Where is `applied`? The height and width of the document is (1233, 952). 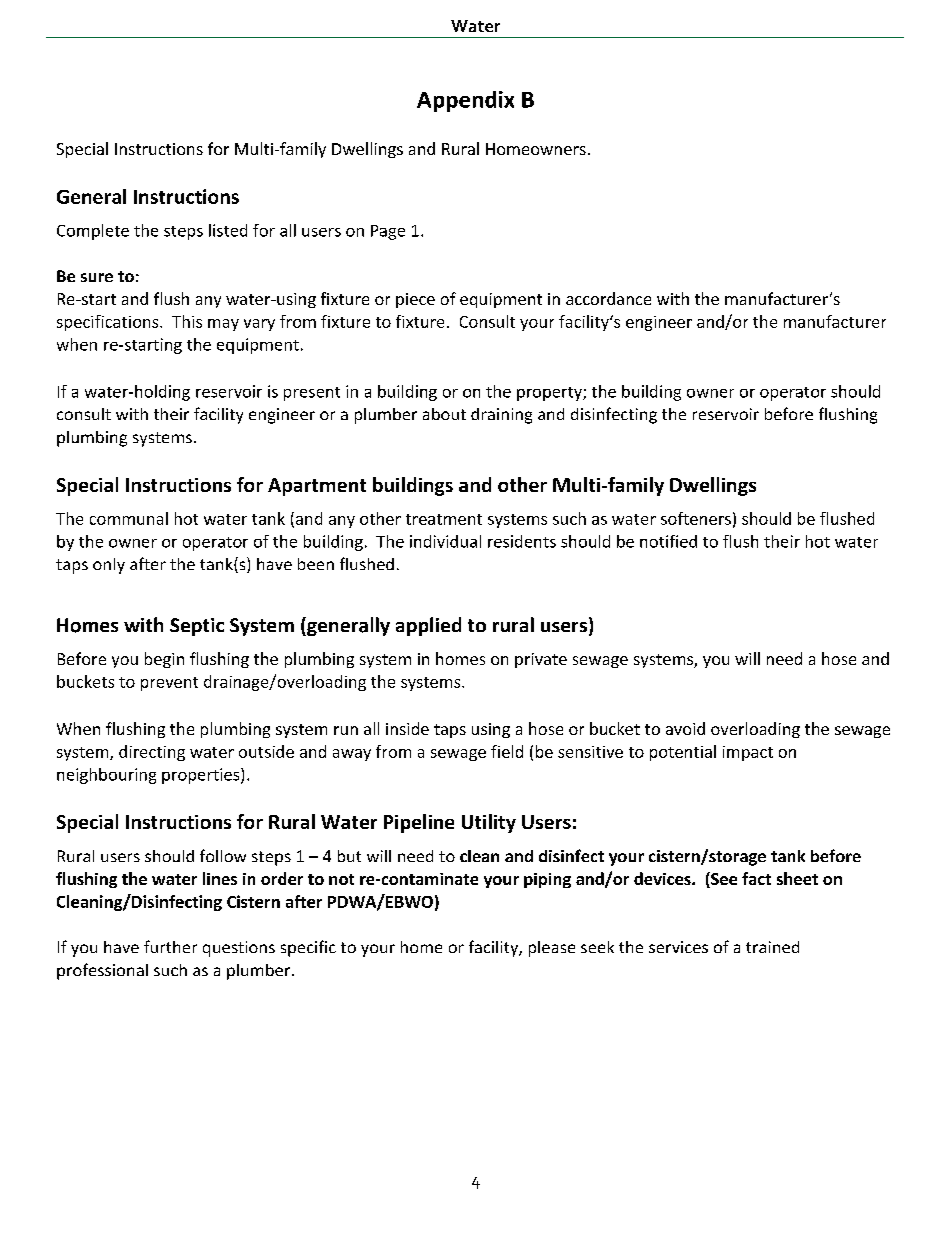
applied is located at coordinates (428, 626).
